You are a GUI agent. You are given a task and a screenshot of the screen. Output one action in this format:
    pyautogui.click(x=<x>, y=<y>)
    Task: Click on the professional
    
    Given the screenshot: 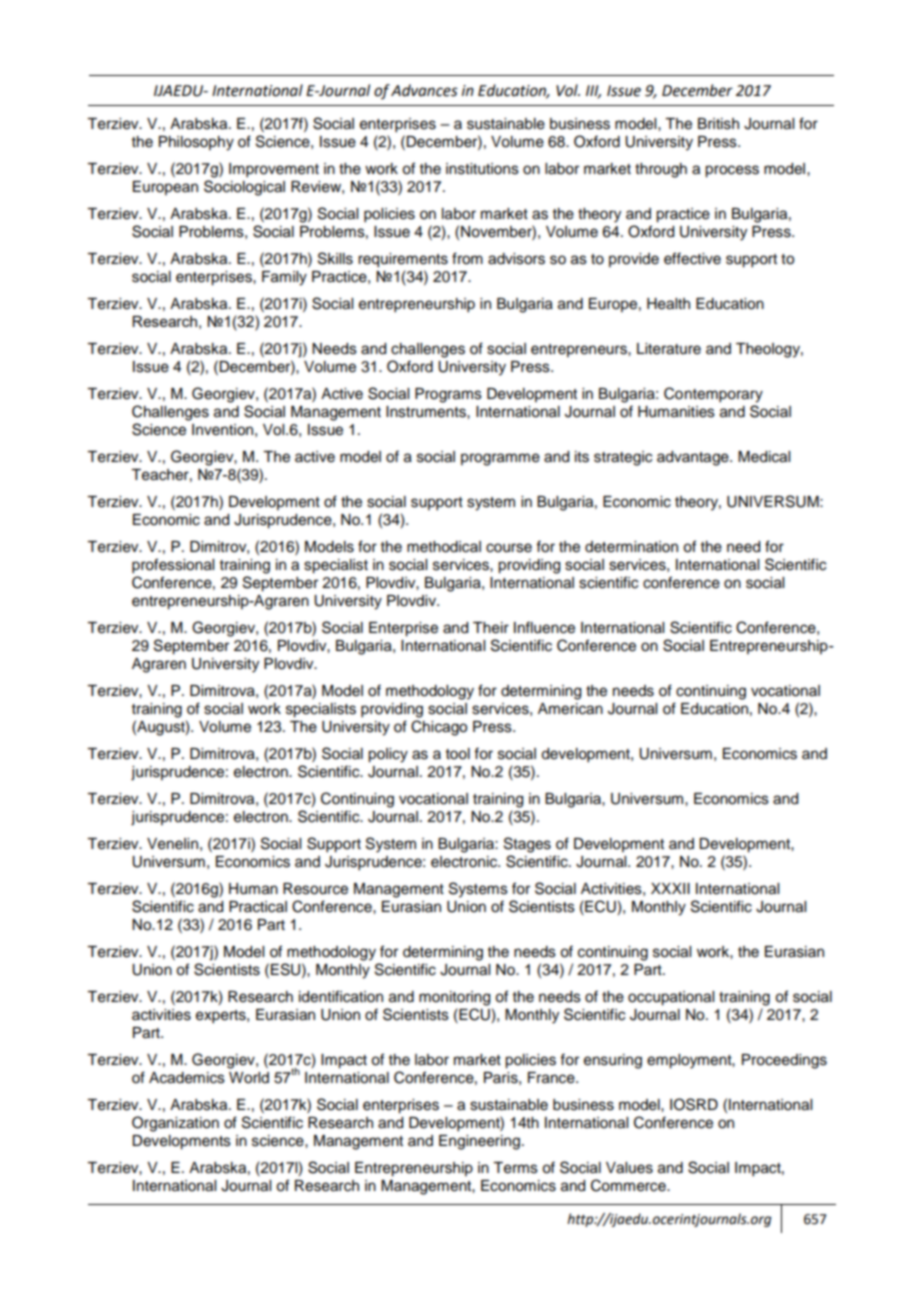 What is the action you would take?
    pyautogui.click(x=173, y=566)
